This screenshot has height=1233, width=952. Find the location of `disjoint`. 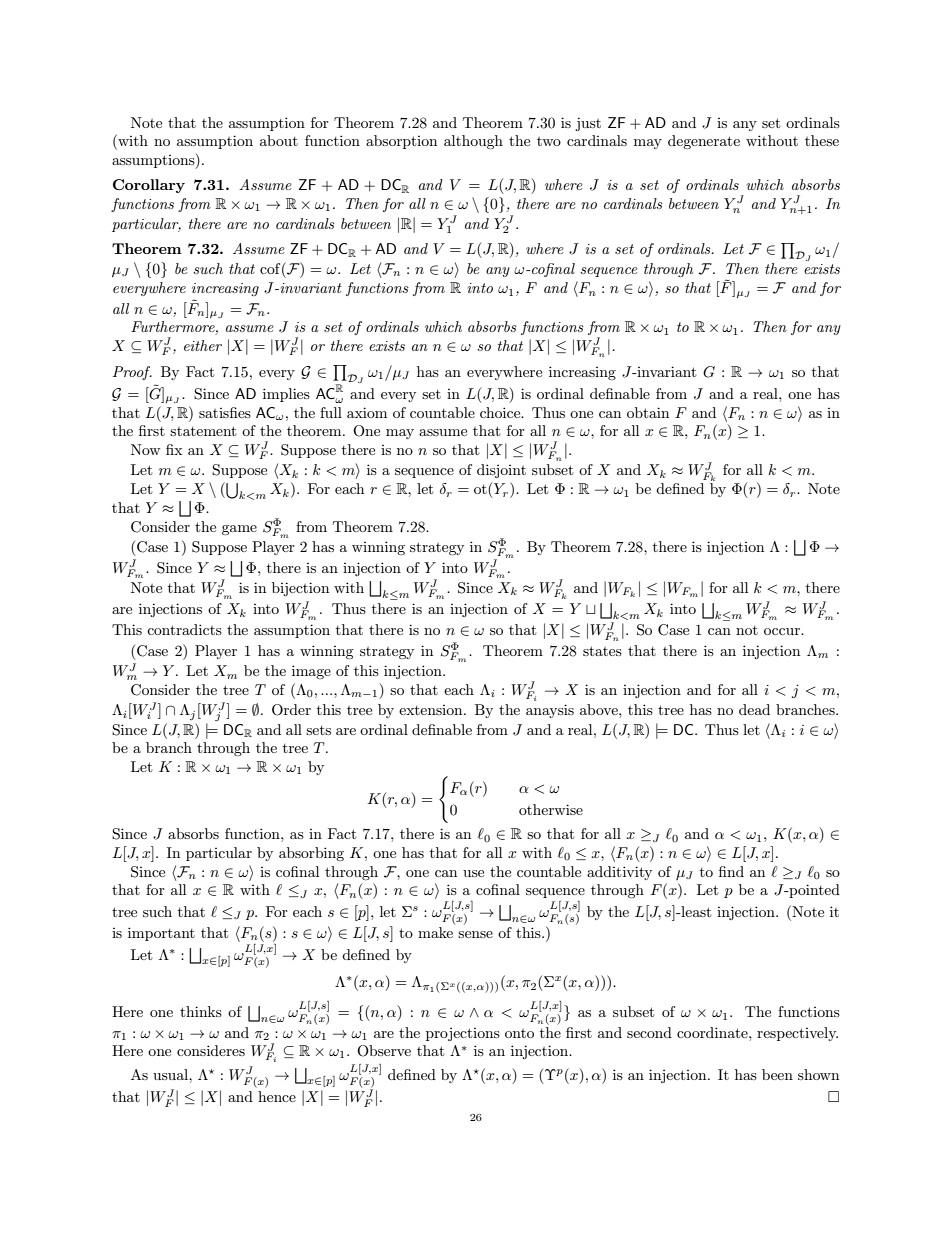

disjoint is located at coordinates (501, 471).
